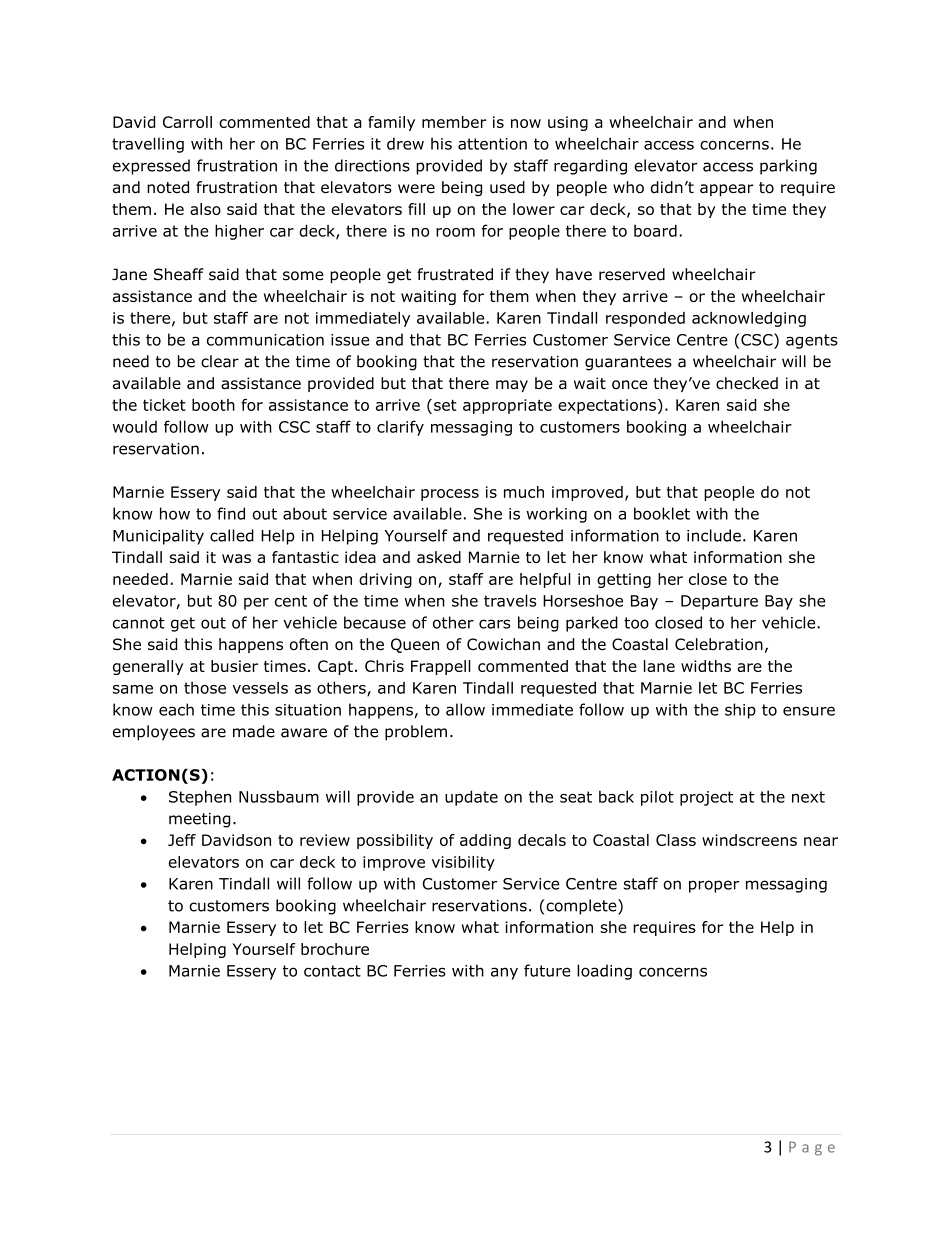  What do you see at coordinates (504, 973) in the screenshot?
I see `any` at bounding box center [504, 973].
